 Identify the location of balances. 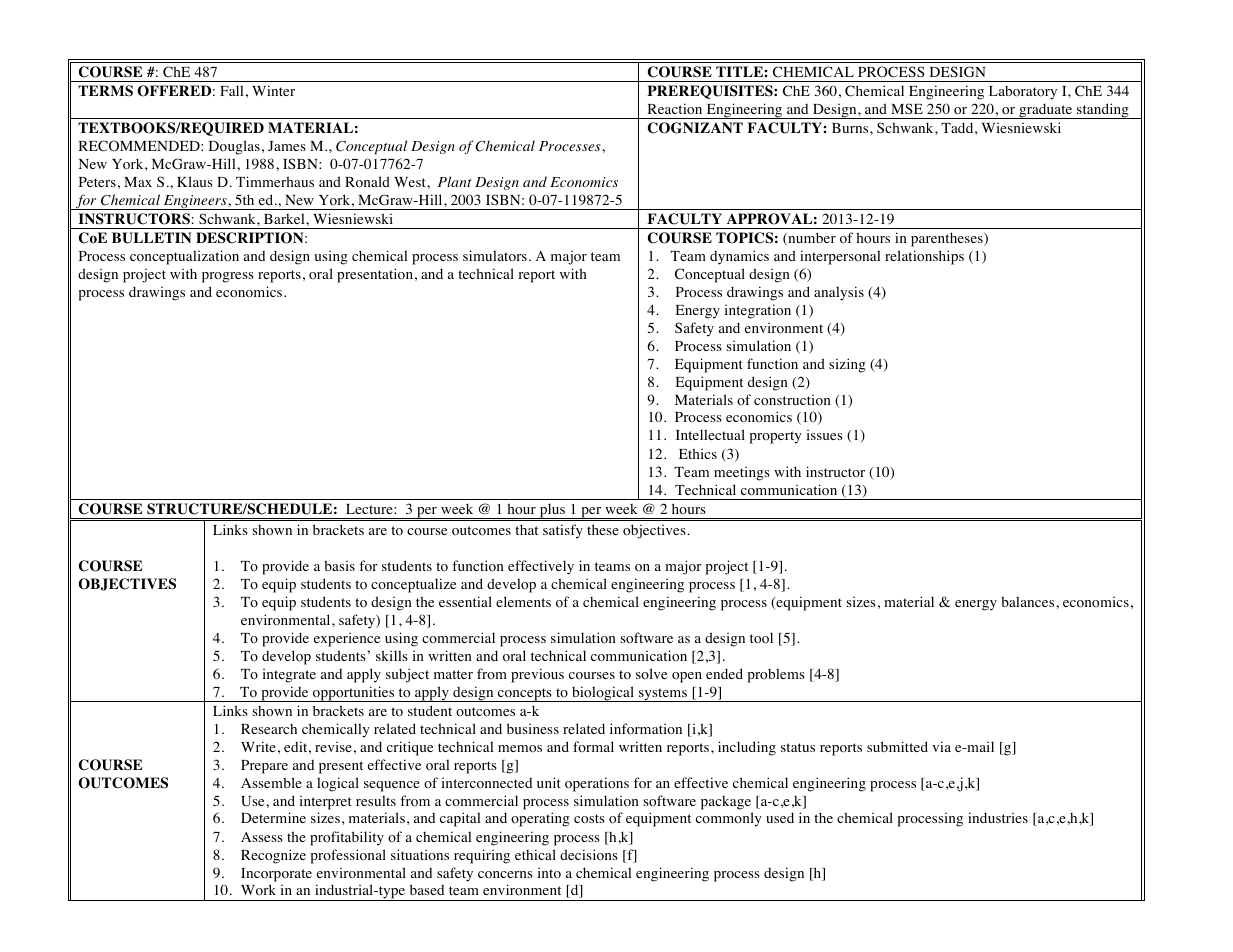
(1029, 601).
